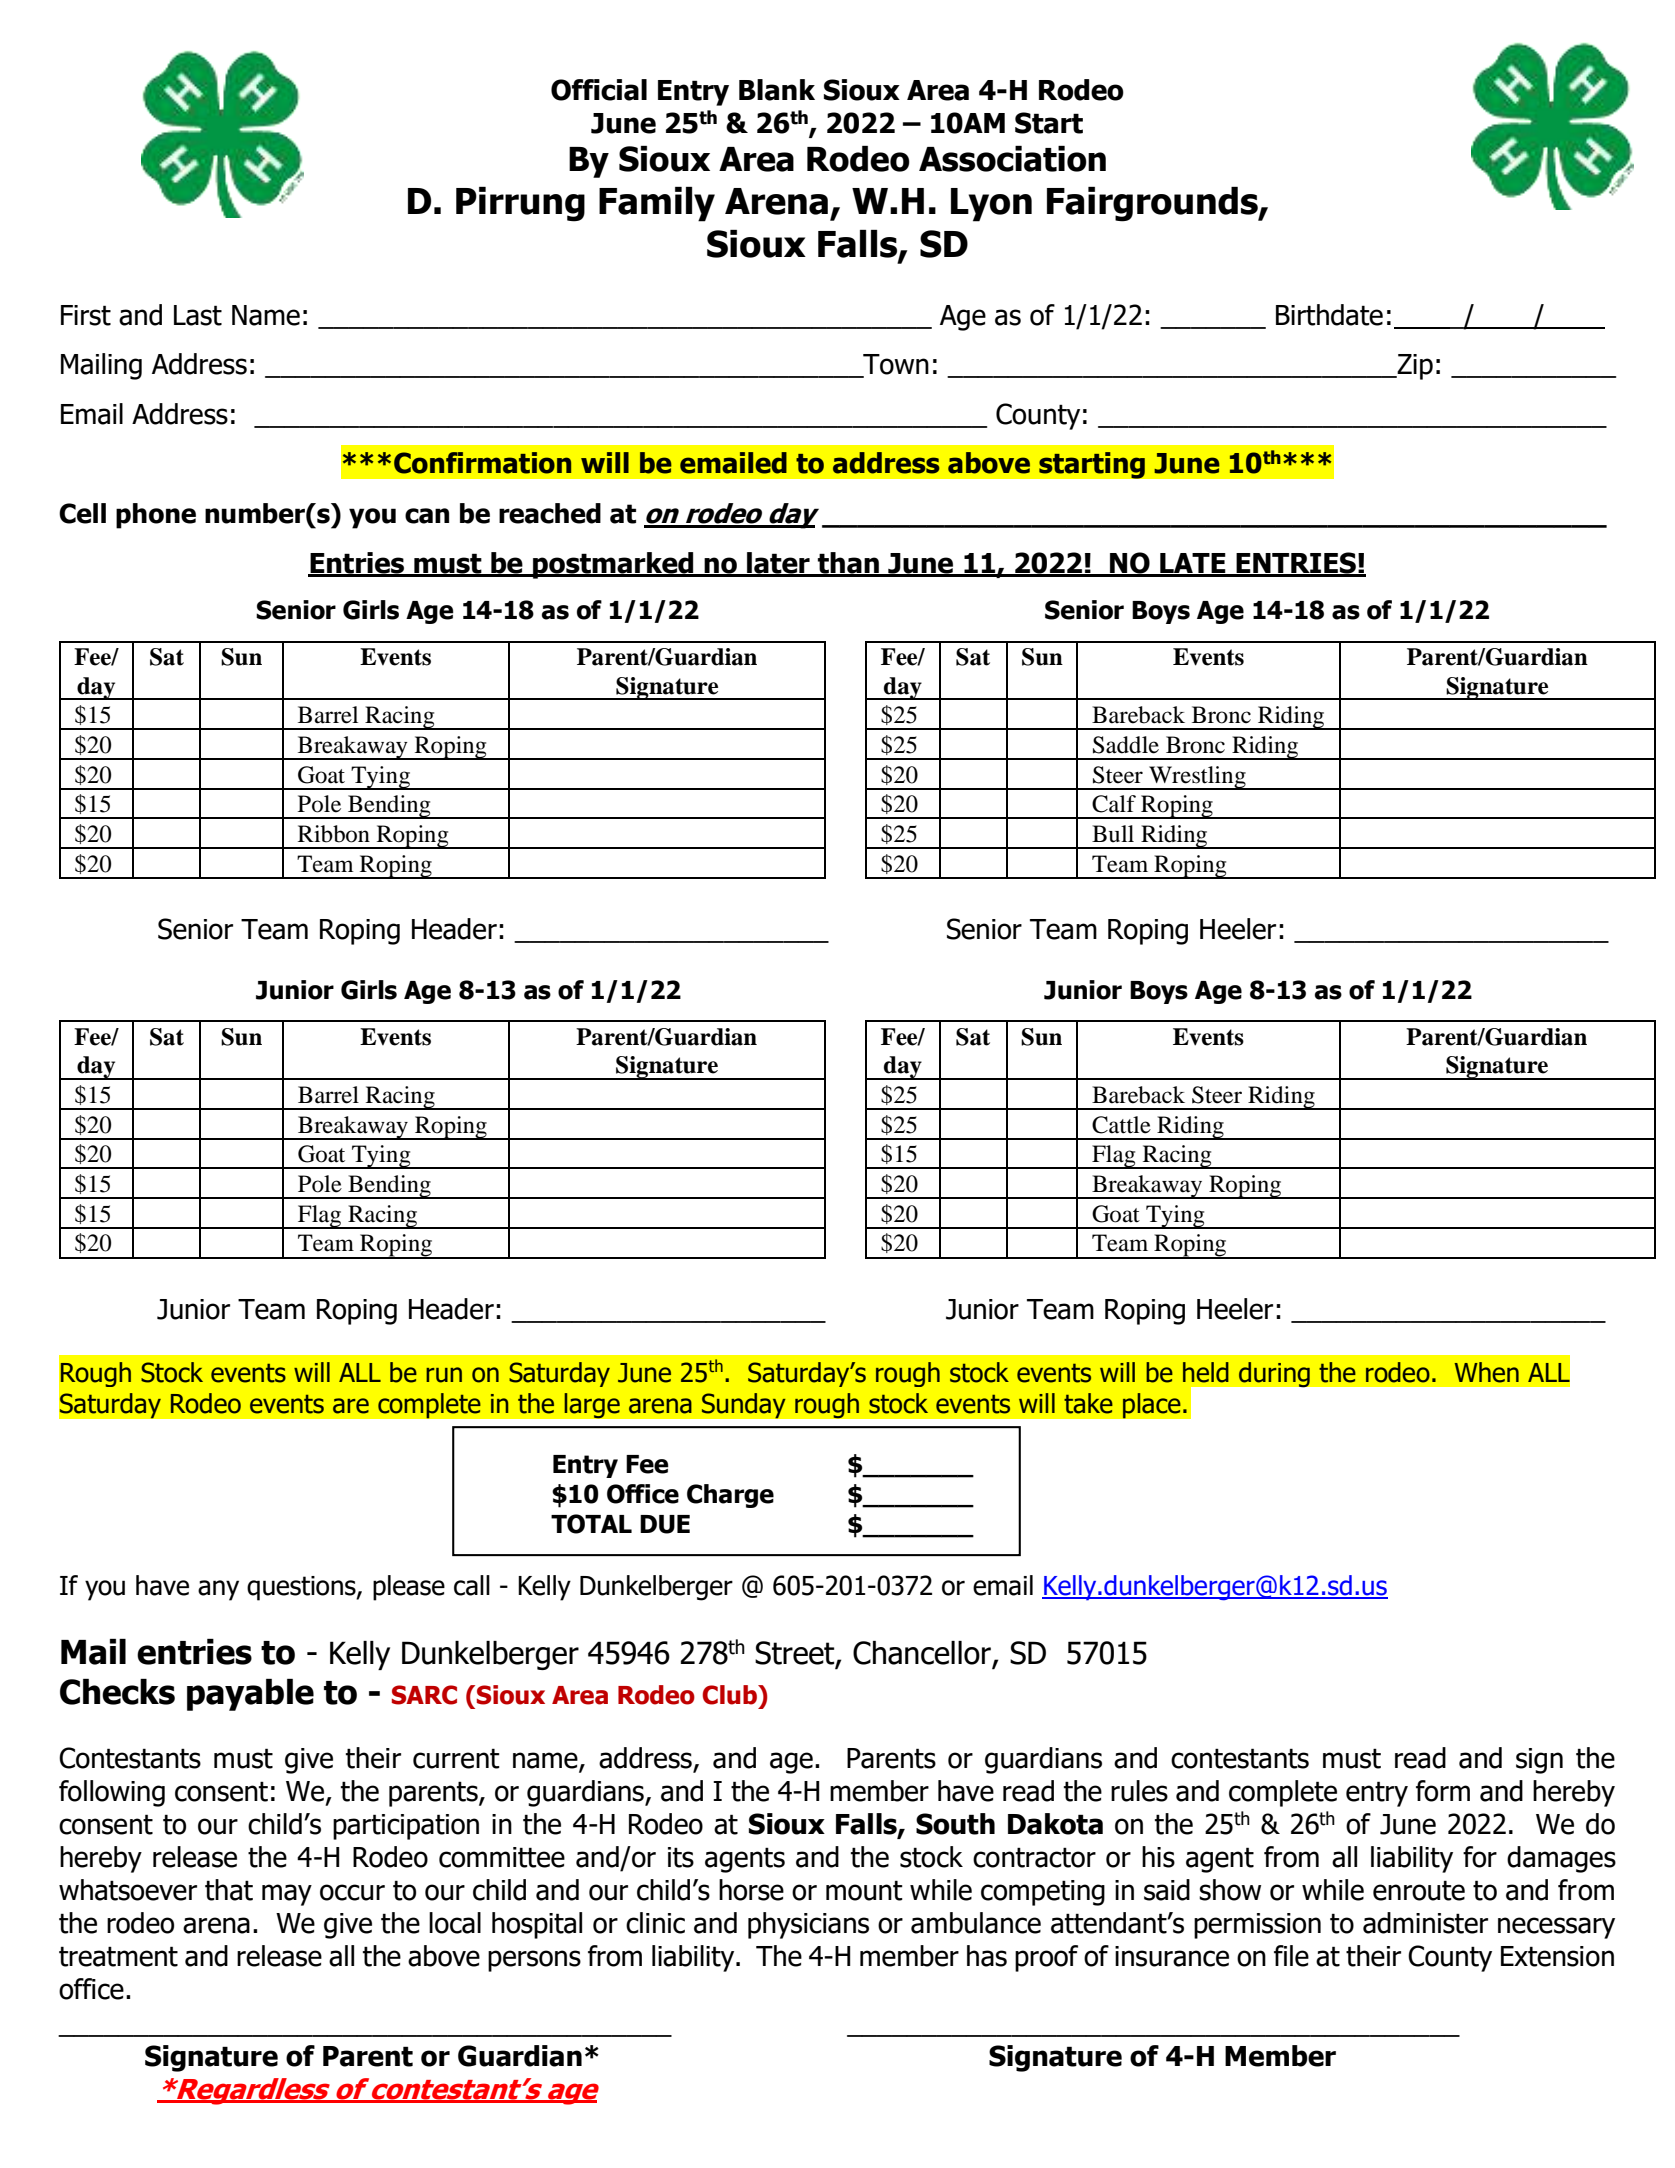 The height and width of the screenshot is (2168, 1675). I want to click on reached, so click(550, 513).
